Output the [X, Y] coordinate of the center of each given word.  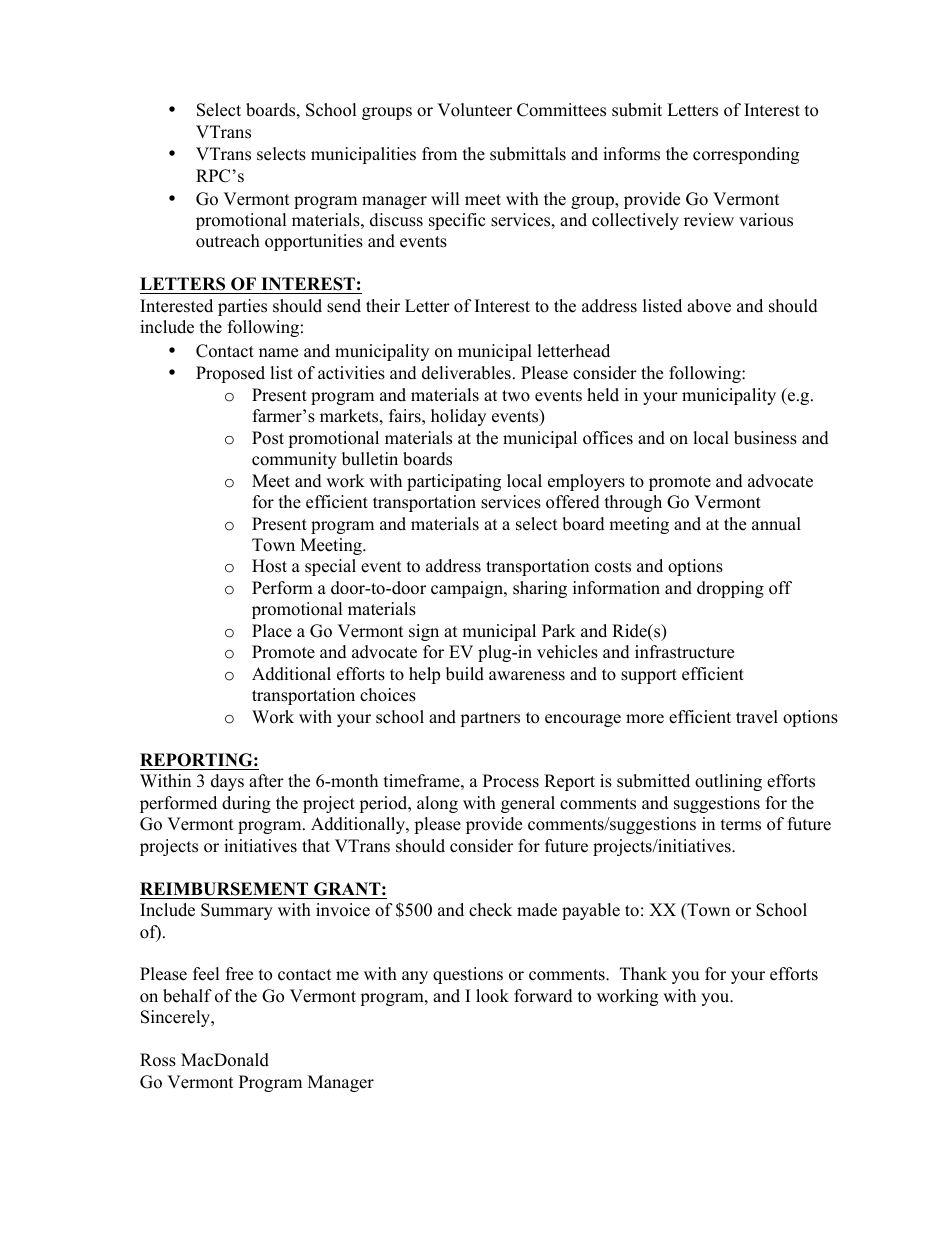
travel [757, 717]
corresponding [746, 155]
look [492, 996]
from [439, 154]
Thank [643, 973]
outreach [228, 241]
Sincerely [177, 1018]
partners [490, 719]
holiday [458, 417]
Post [268, 438]
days [227, 782]
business [765, 438]
